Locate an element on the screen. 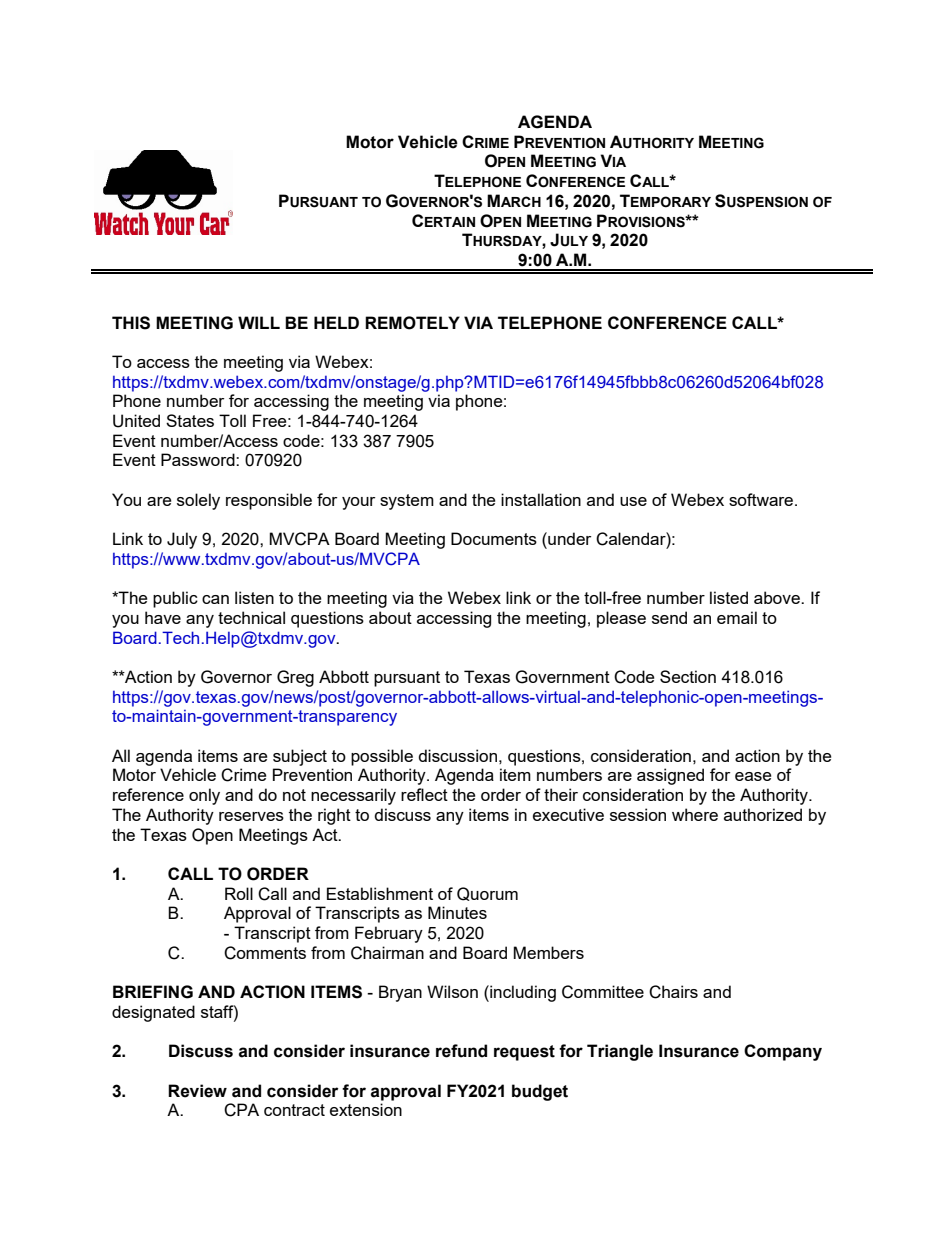 Image resolution: width=952 pixels, height=1233 pixels. Chairs is located at coordinates (673, 992).
